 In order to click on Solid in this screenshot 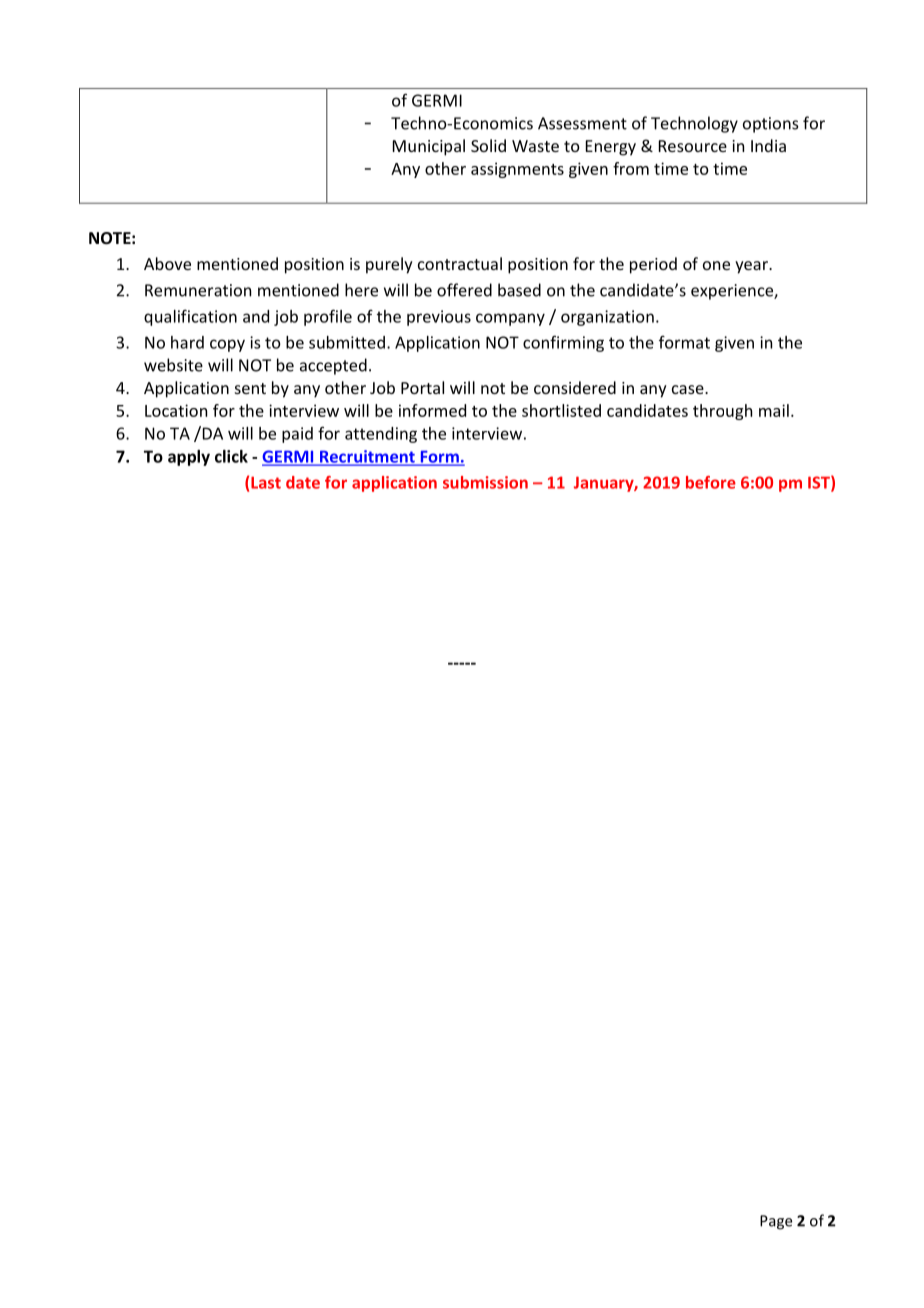, I will do `click(488, 145)`.
